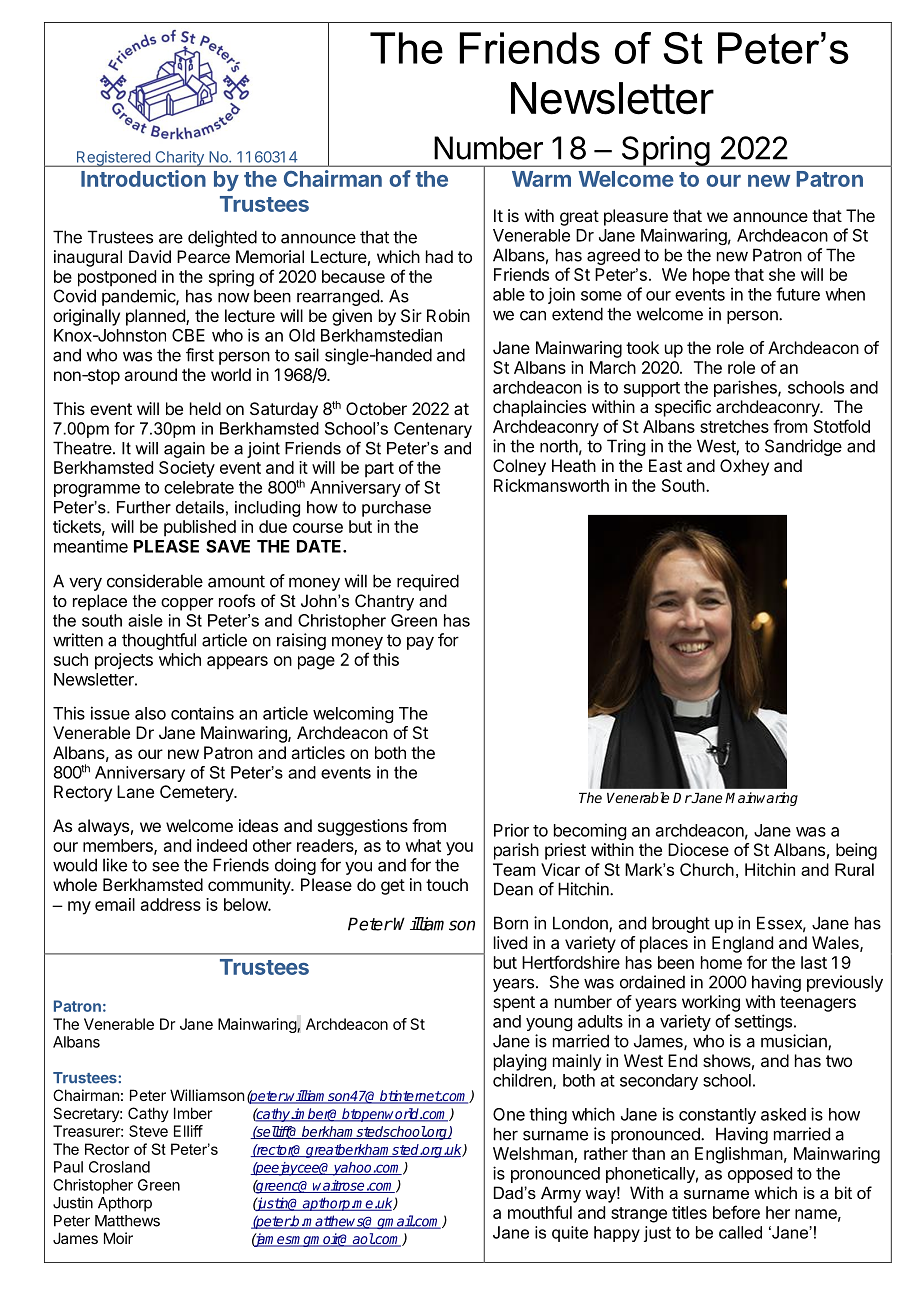 The width and height of the screenshot is (924, 1308). What do you see at coordinates (541, 179) in the screenshot?
I see `Warm` at bounding box center [541, 179].
